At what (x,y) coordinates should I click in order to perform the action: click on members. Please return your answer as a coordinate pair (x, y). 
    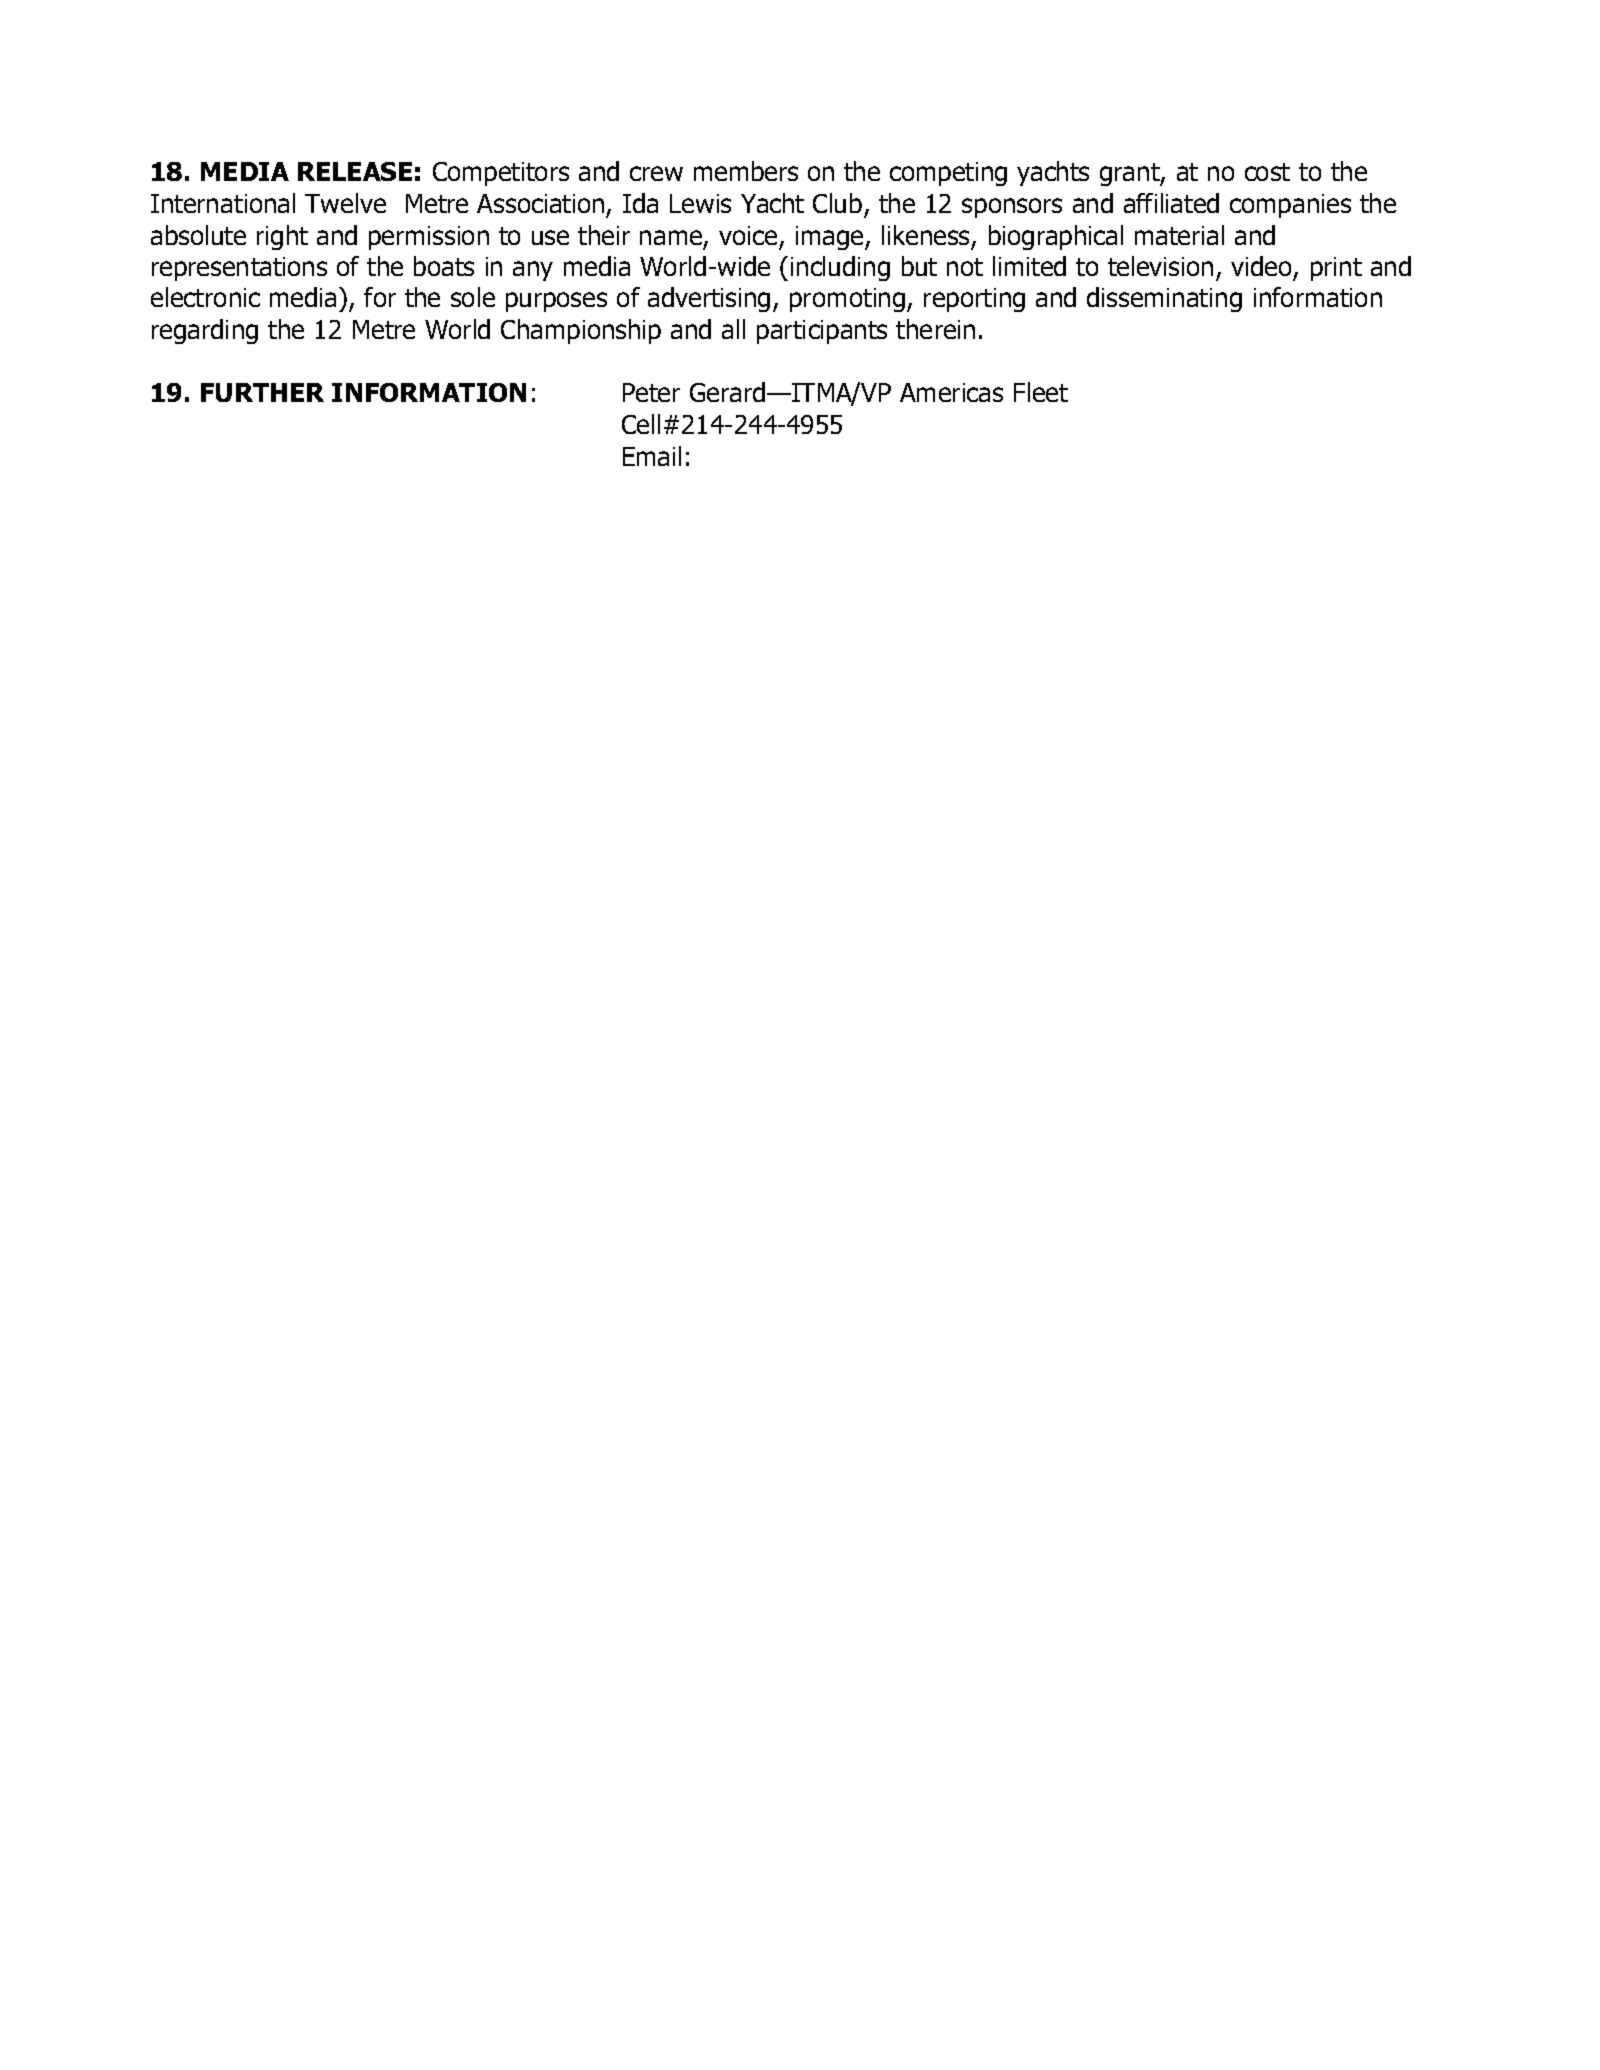
    Looking at the image, I should click on (746, 171).
